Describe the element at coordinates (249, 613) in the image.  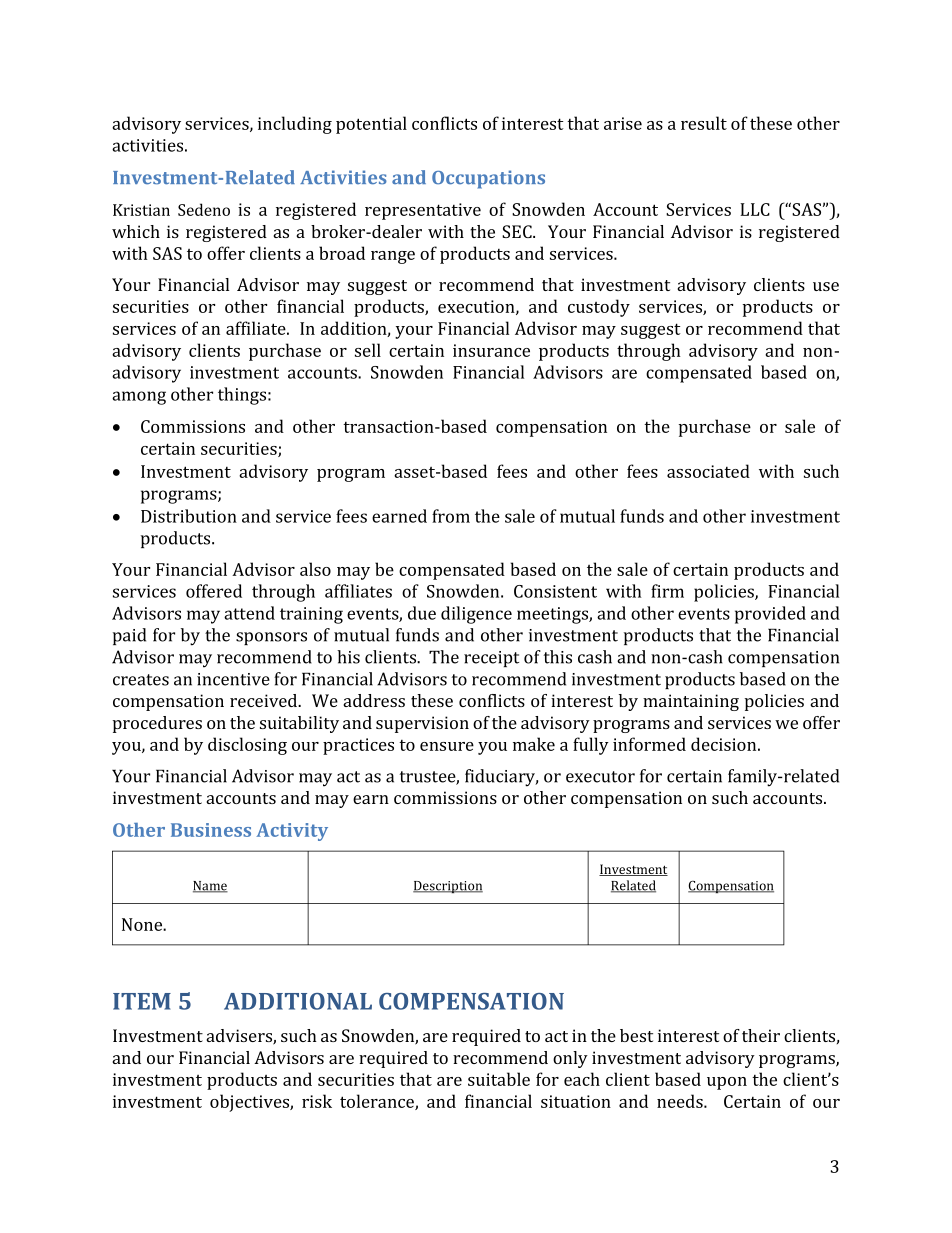
I see `attend` at that location.
